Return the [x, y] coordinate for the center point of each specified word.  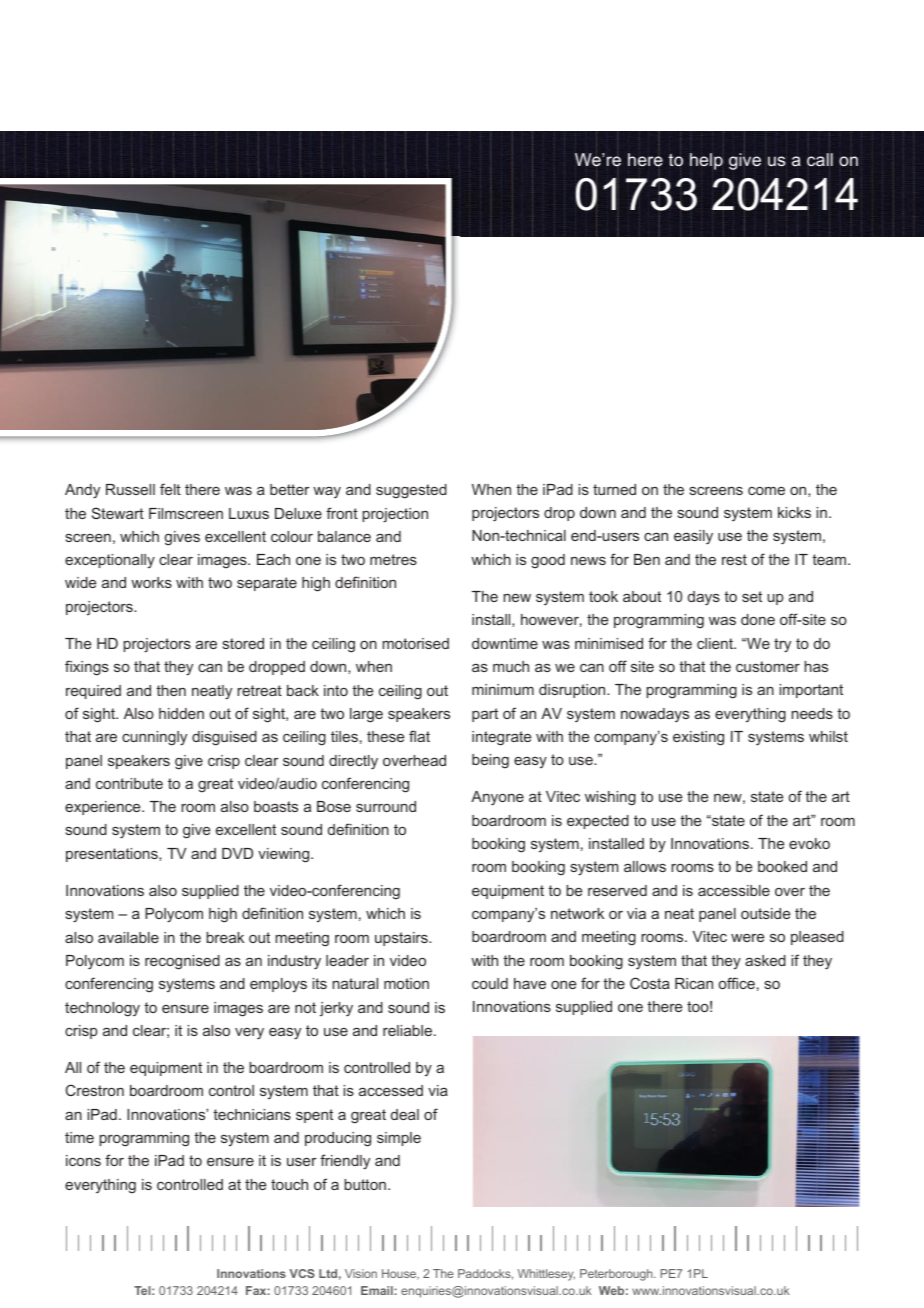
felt [170, 489]
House [400, 1274]
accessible [734, 890]
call [820, 160]
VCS [302, 1273]
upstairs [402, 939]
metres [393, 559]
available [128, 937]
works [151, 582]
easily [693, 537]
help [706, 161]
